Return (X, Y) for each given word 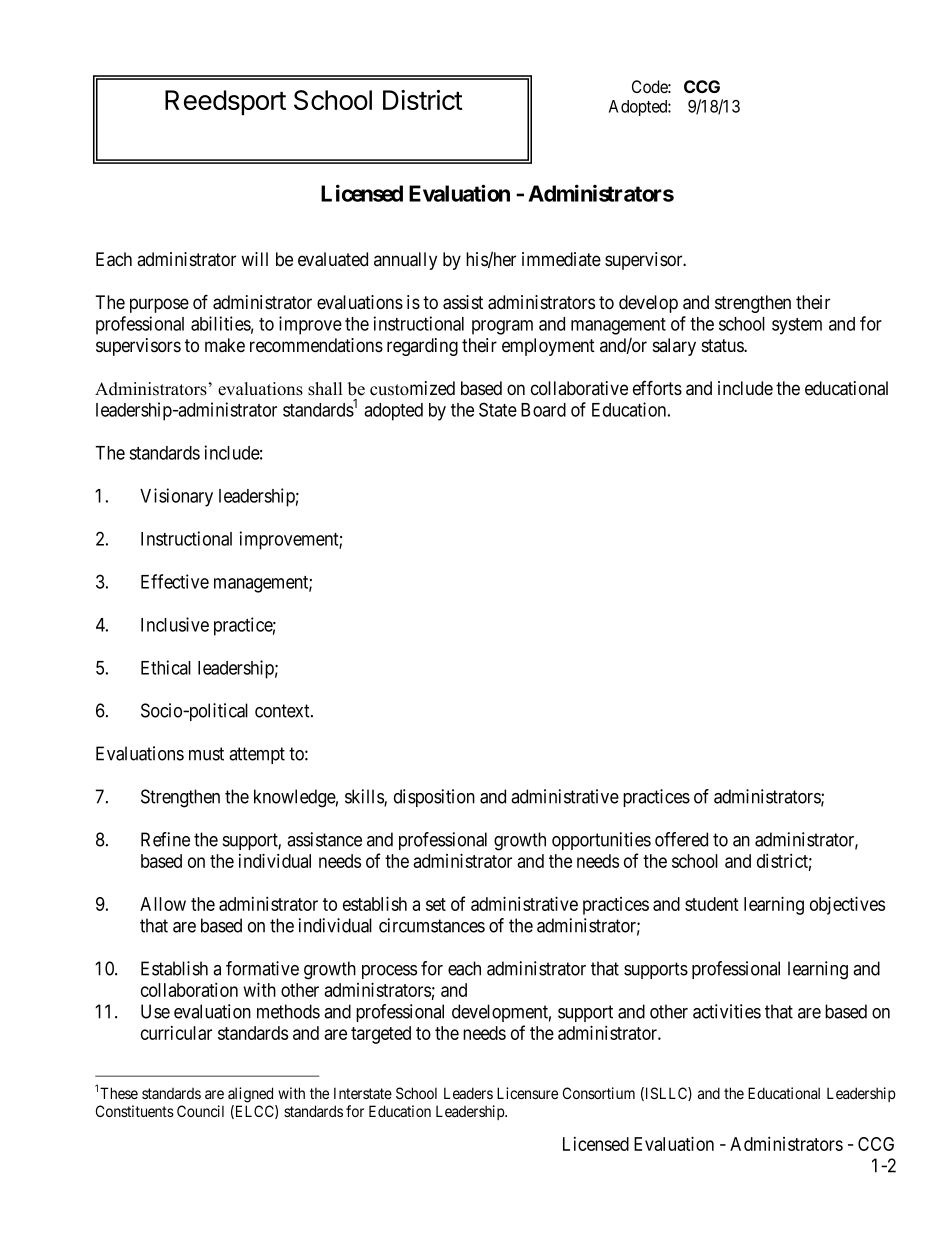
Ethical (166, 667)
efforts (657, 388)
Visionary (176, 497)
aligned (250, 1095)
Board (543, 410)
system (797, 326)
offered (681, 839)
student (712, 904)
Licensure (527, 1093)
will (254, 259)
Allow (163, 904)
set (436, 904)
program (502, 327)
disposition (434, 798)
